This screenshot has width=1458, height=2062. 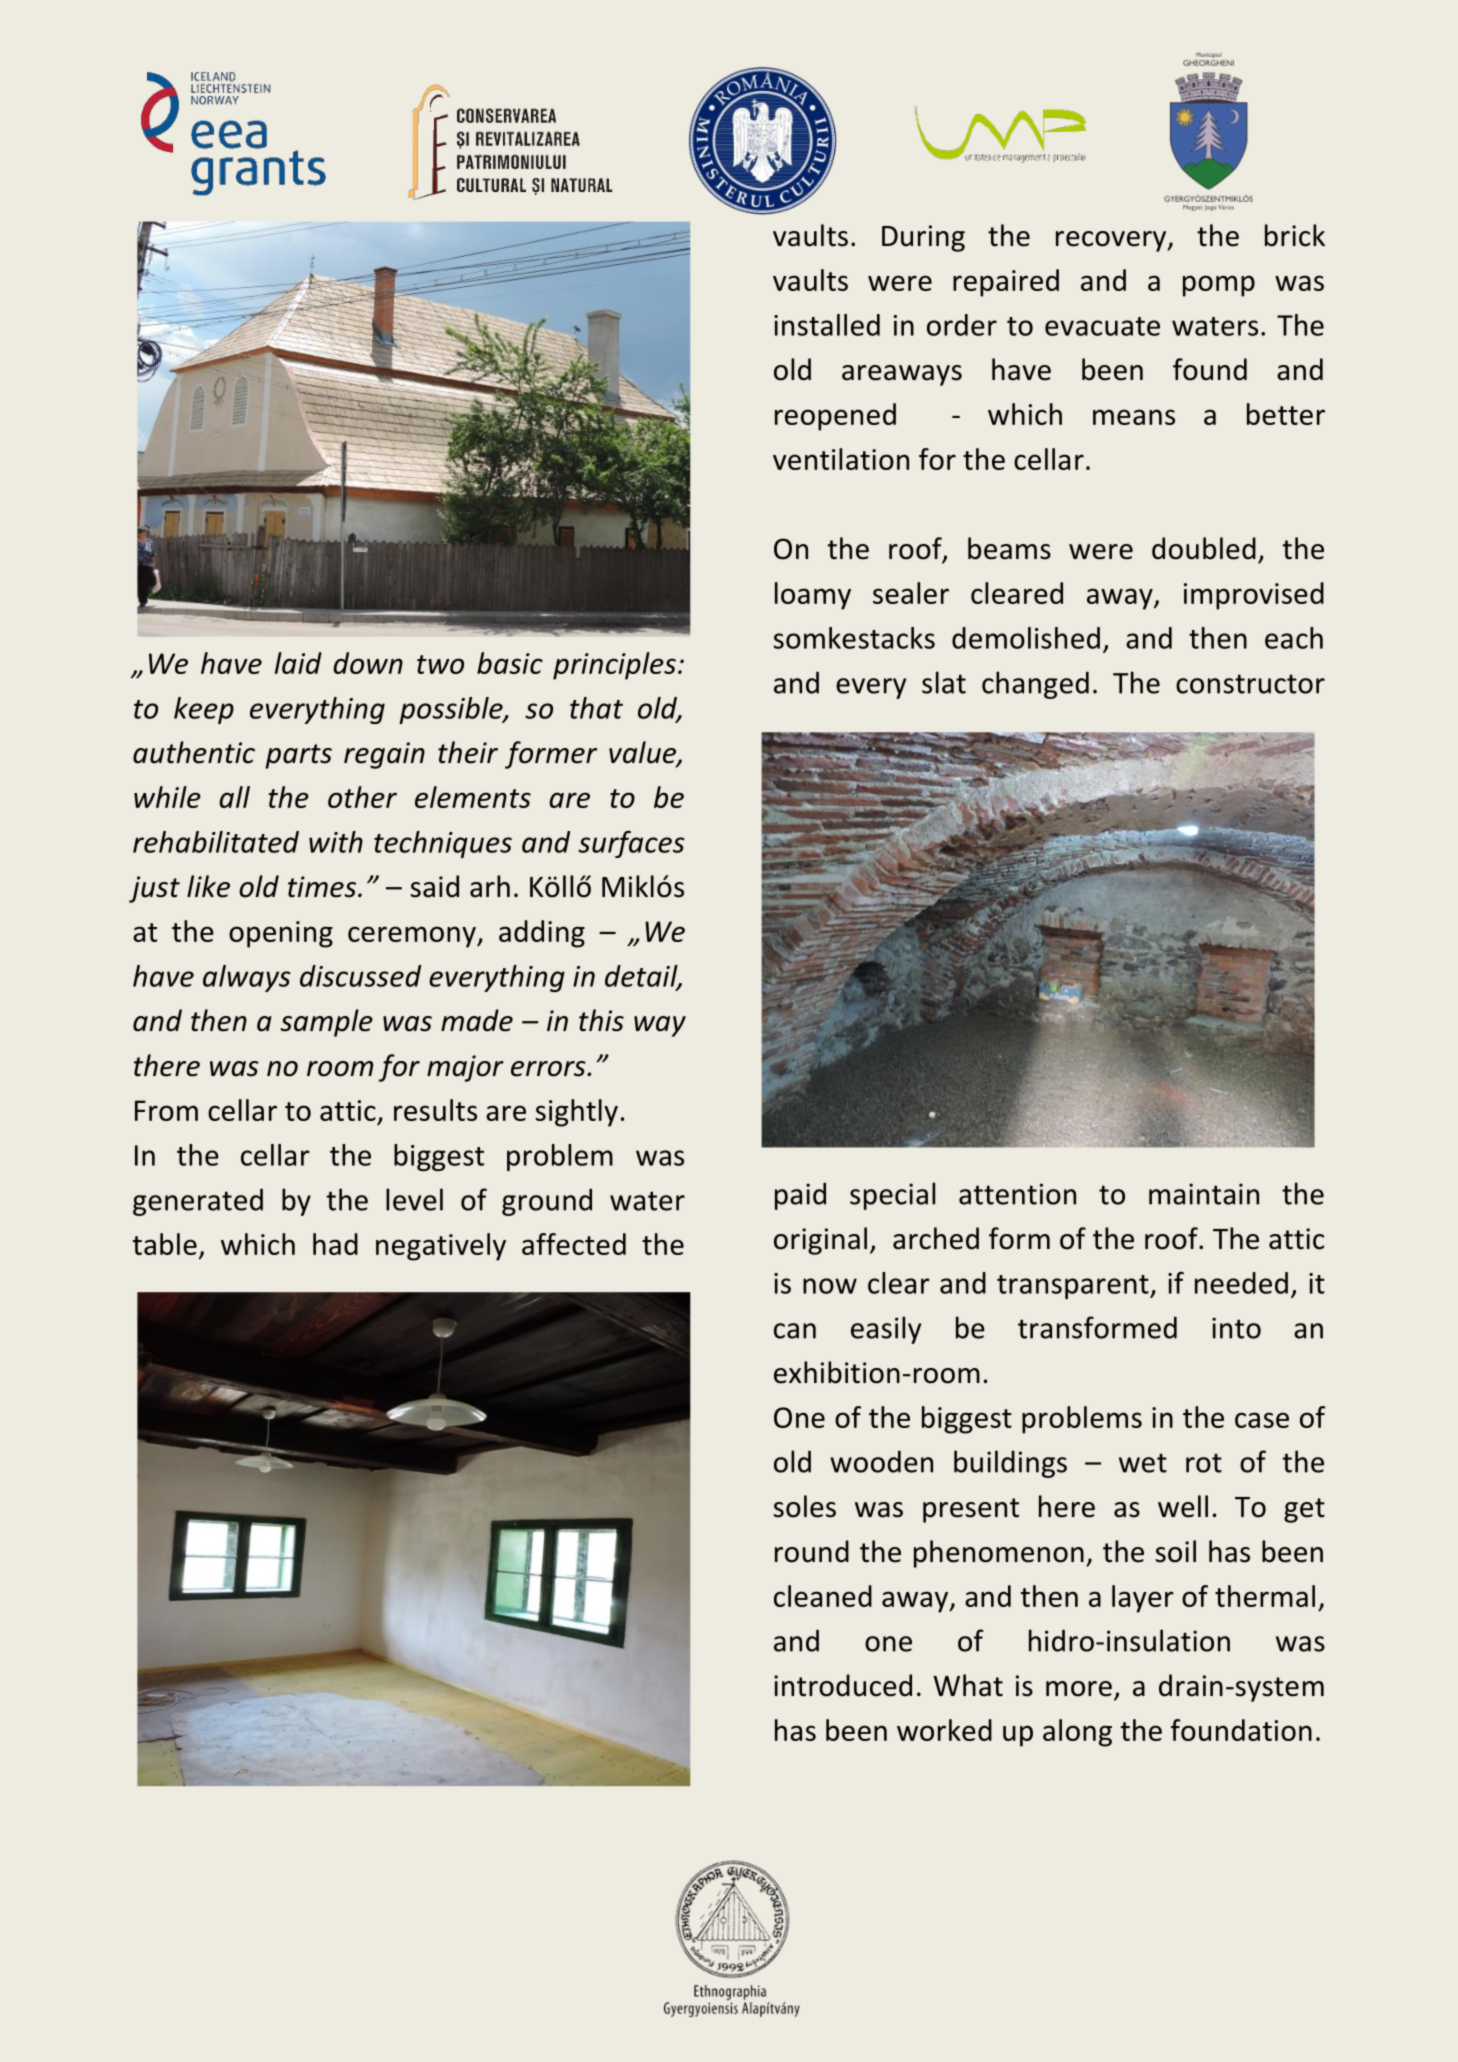 What do you see at coordinates (631, 844) in the screenshot?
I see `surfaces` at bounding box center [631, 844].
